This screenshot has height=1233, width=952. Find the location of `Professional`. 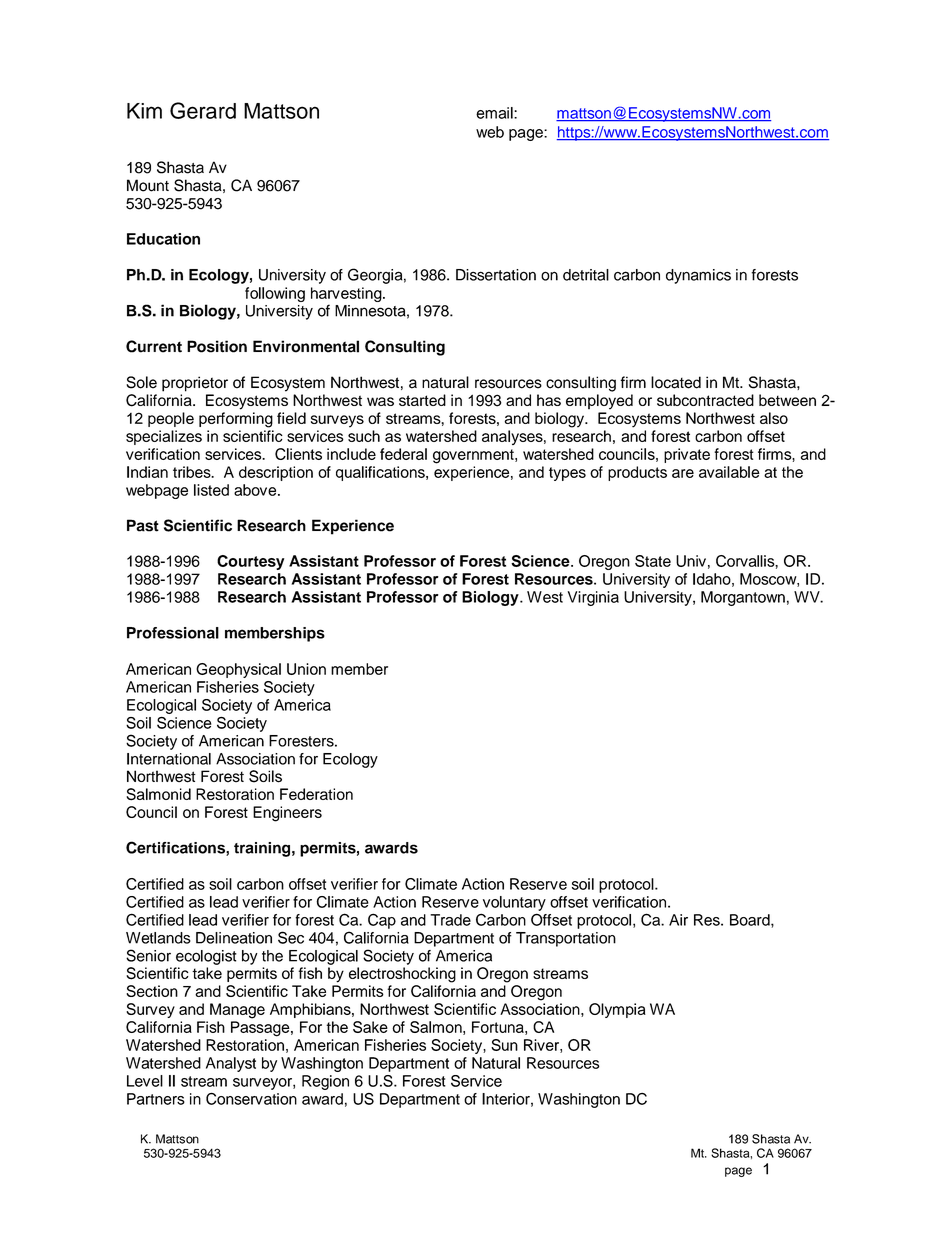

Professional is located at coordinates (173, 633).
